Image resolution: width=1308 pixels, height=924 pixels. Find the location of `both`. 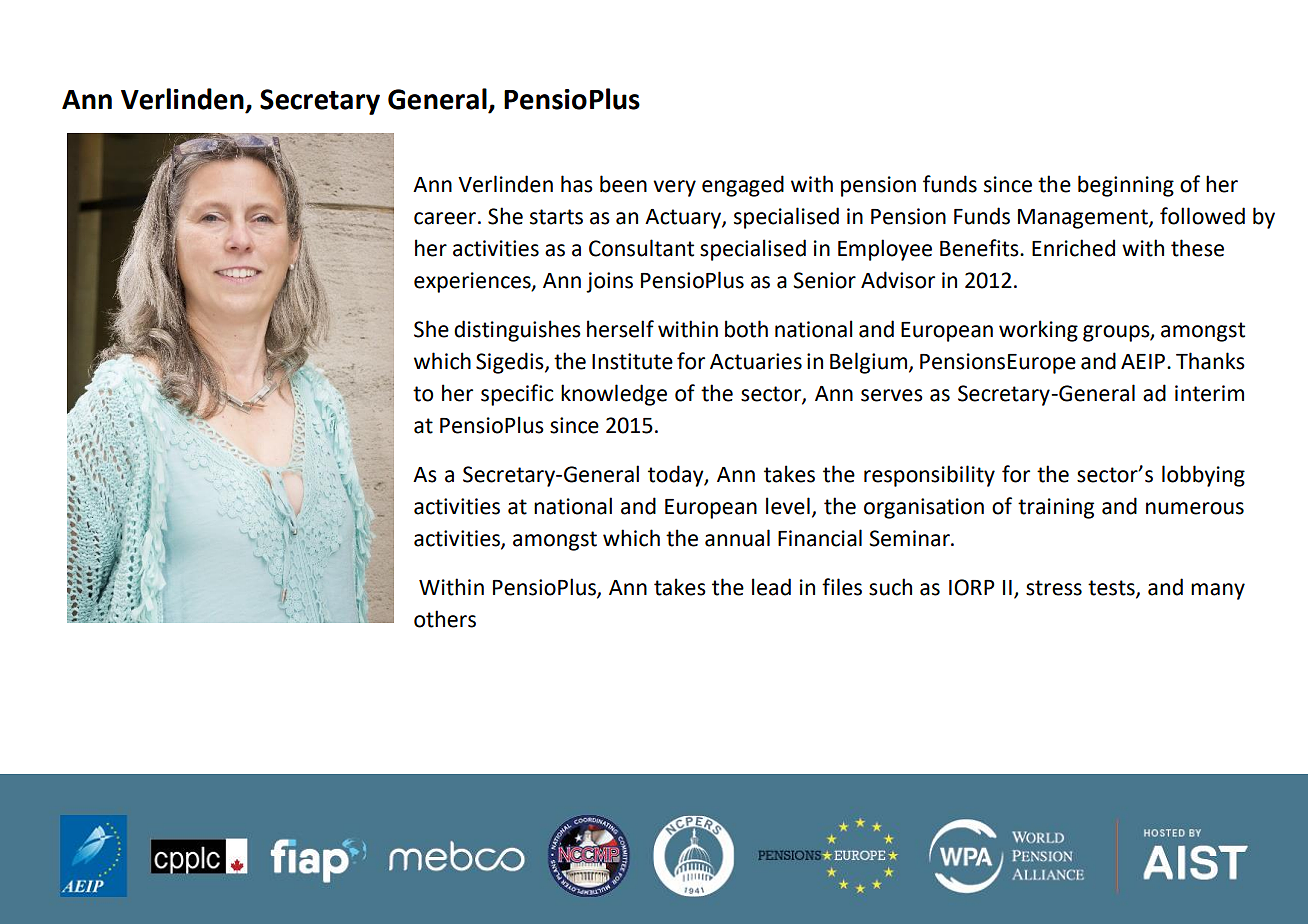

both is located at coordinates (746, 329).
